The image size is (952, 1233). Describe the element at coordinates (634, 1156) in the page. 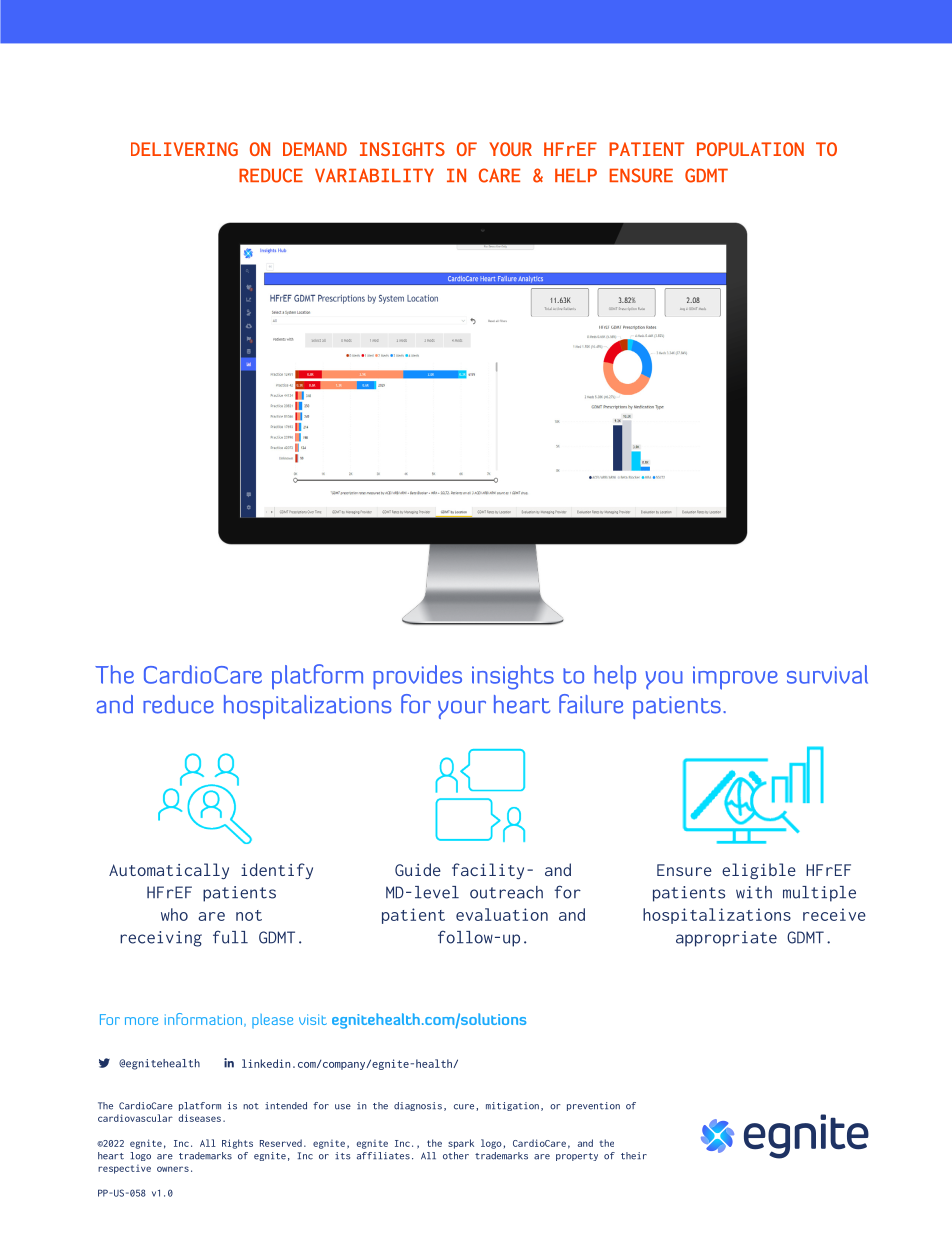

I see `their` at that location.
